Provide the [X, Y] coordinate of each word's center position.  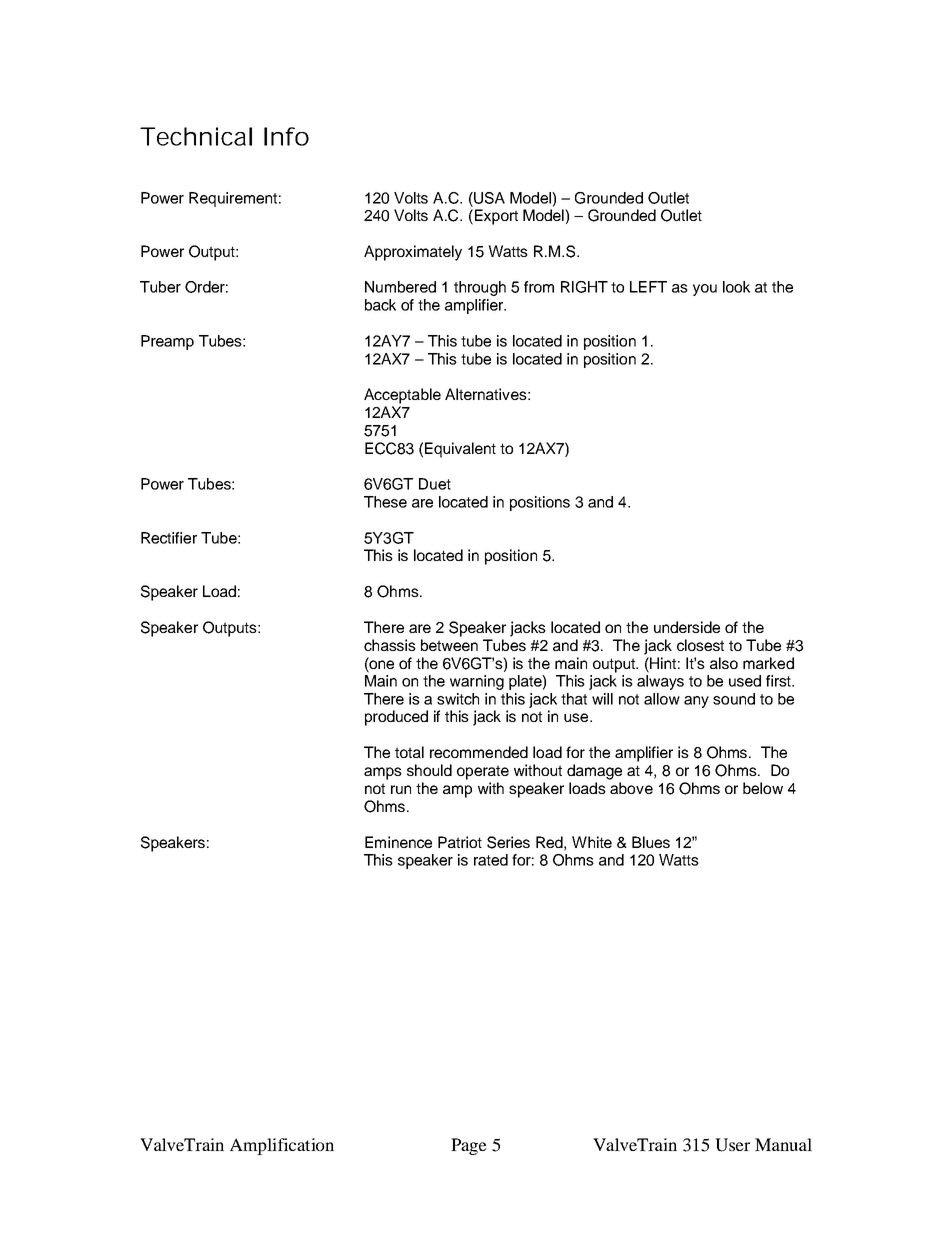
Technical [196, 136]
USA [488, 198]
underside [687, 627]
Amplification [282, 1146]
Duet [435, 484]
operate [483, 772]
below [763, 788]
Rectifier [169, 538]
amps [383, 773]
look [736, 287]
